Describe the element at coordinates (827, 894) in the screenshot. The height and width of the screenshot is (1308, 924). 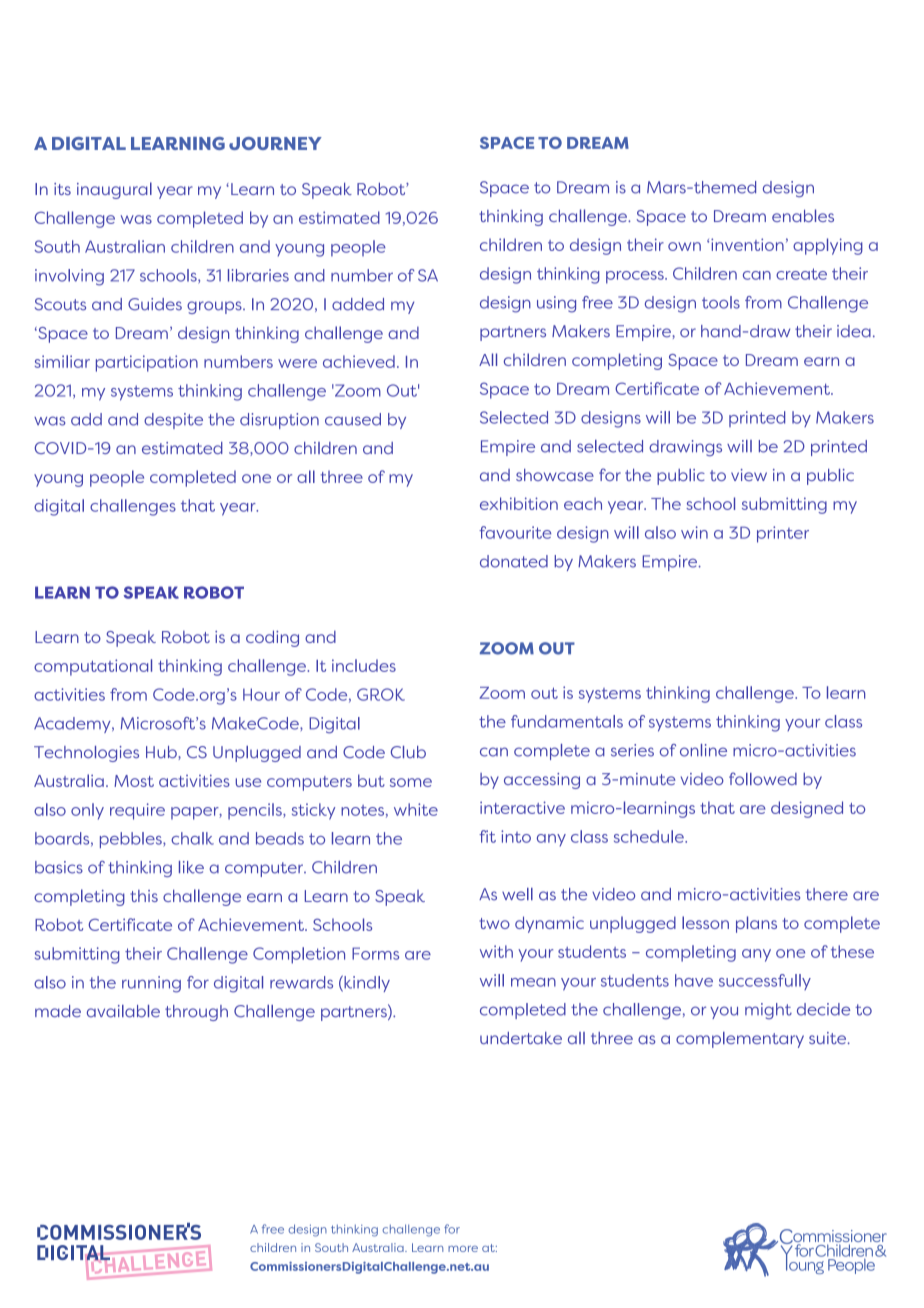
I see `there` at that location.
